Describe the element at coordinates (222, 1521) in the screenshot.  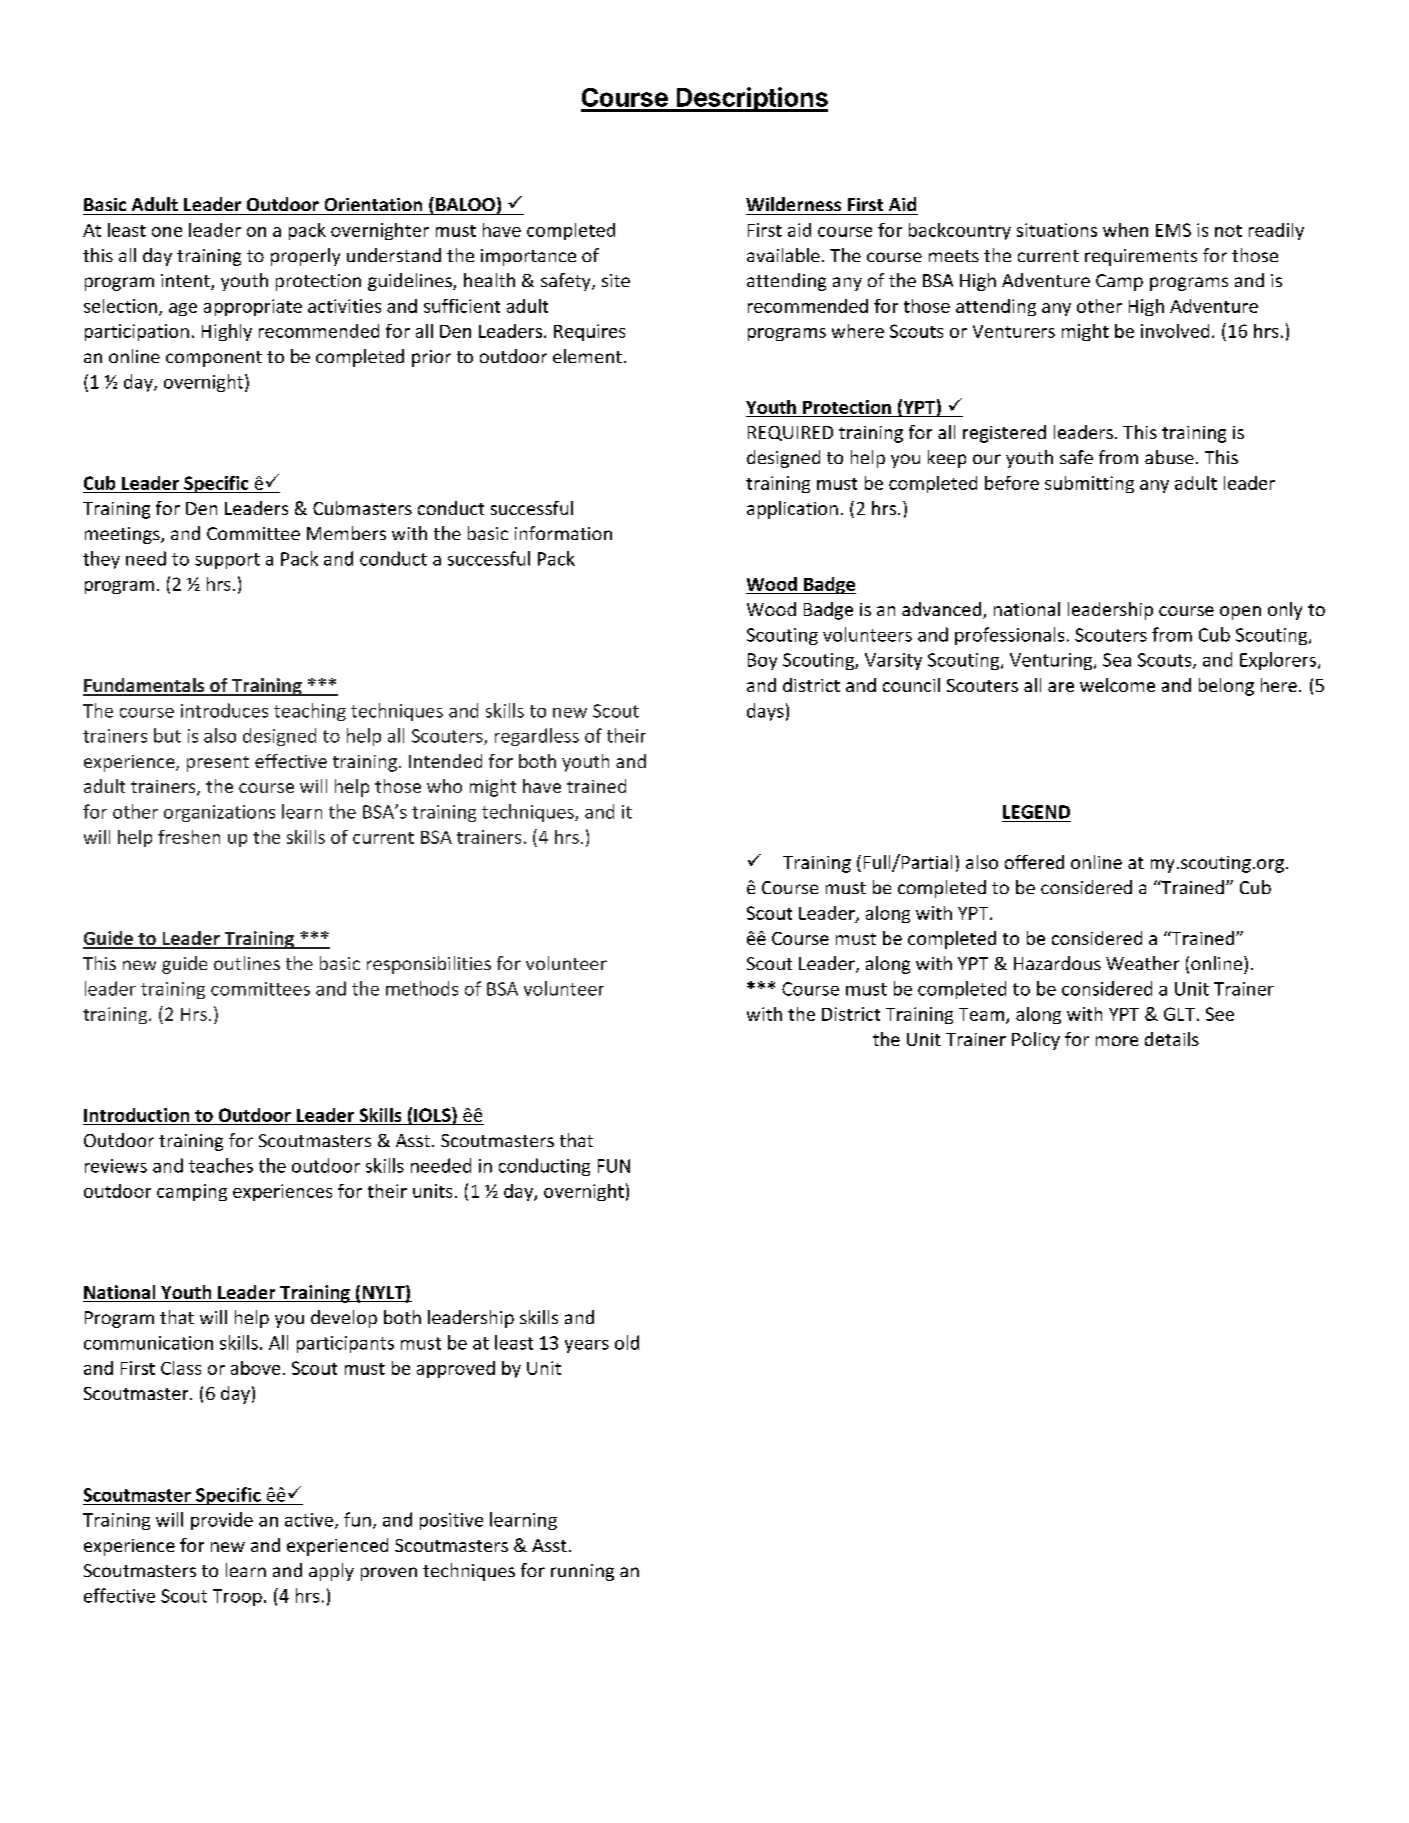
I see `provide` at that location.
